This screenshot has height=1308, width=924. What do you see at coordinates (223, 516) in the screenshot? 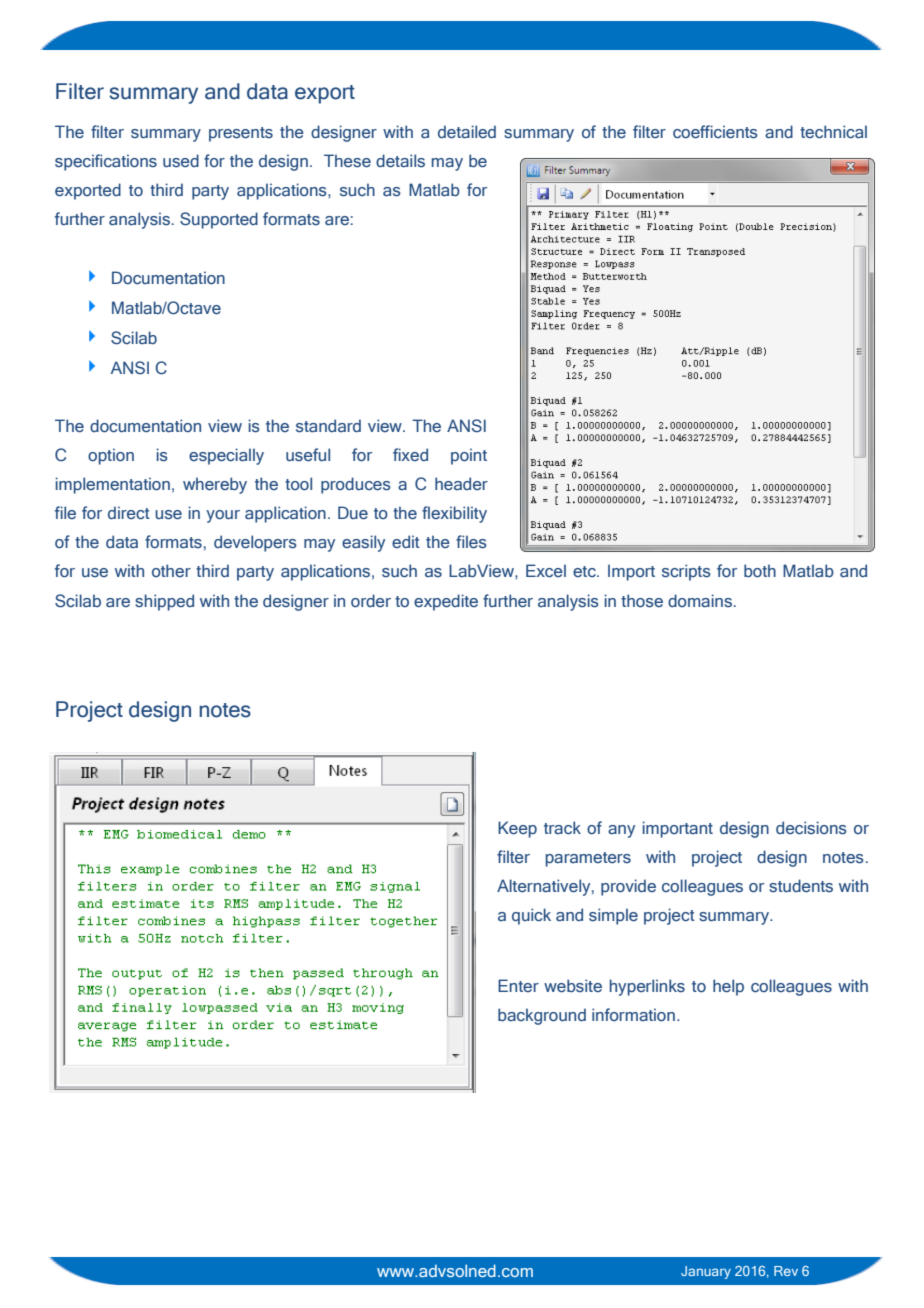
I see `your` at bounding box center [223, 516].
